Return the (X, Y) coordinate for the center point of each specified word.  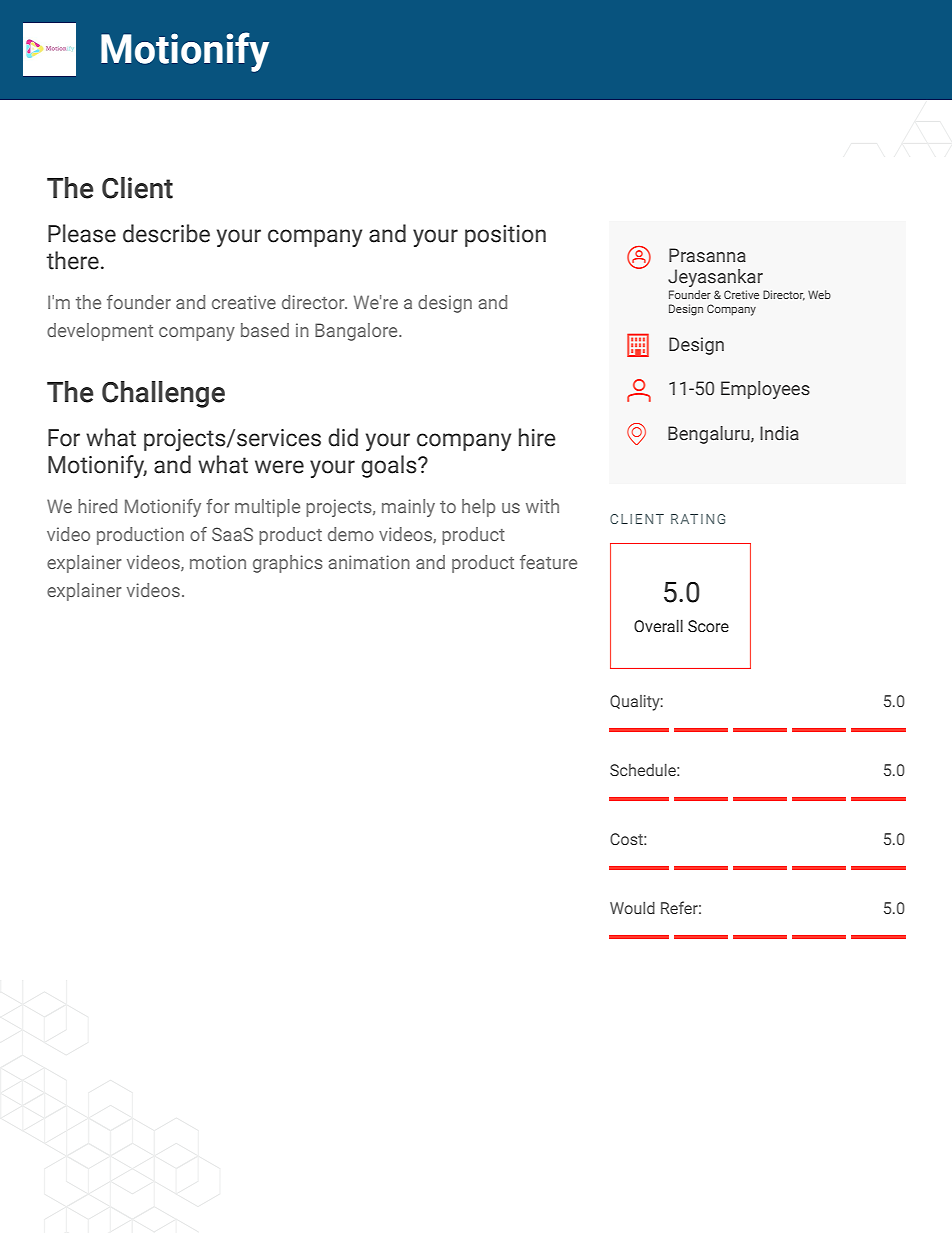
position (505, 236)
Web (819, 294)
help (478, 508)
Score (708, 626)
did (343, 437)
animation (369, 562)
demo (351, 534)
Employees (765, 390)
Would (632, 908)
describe (166, 233)
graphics (288, 564)
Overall (658, 626)
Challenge (163, 394)
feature (548, 562)
